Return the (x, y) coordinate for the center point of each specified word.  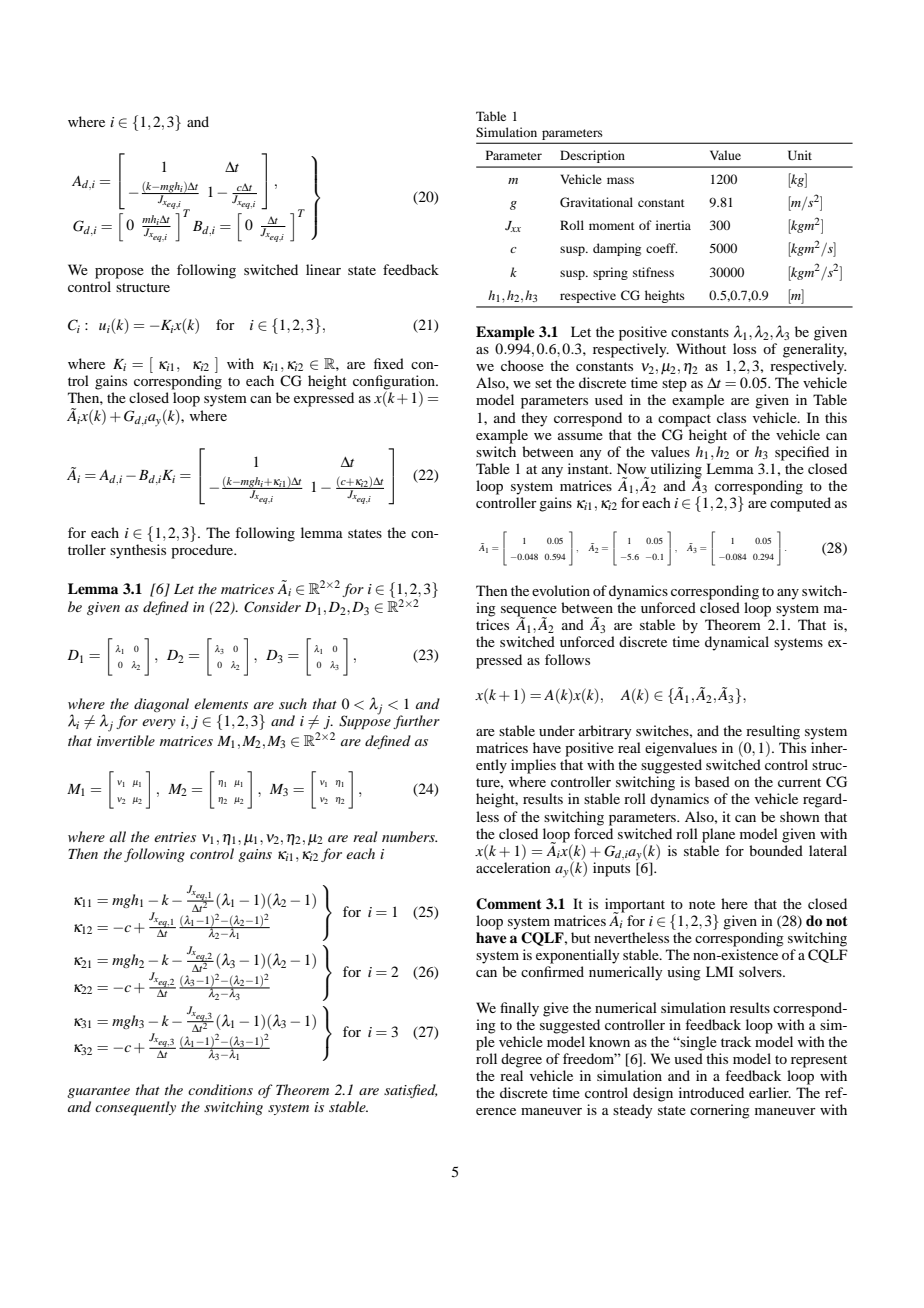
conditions (220, 1089)
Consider (272, 607)
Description (592, 156)
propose (119, 273)
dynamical (737, 643)
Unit (800, 155)
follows (567, 659)
